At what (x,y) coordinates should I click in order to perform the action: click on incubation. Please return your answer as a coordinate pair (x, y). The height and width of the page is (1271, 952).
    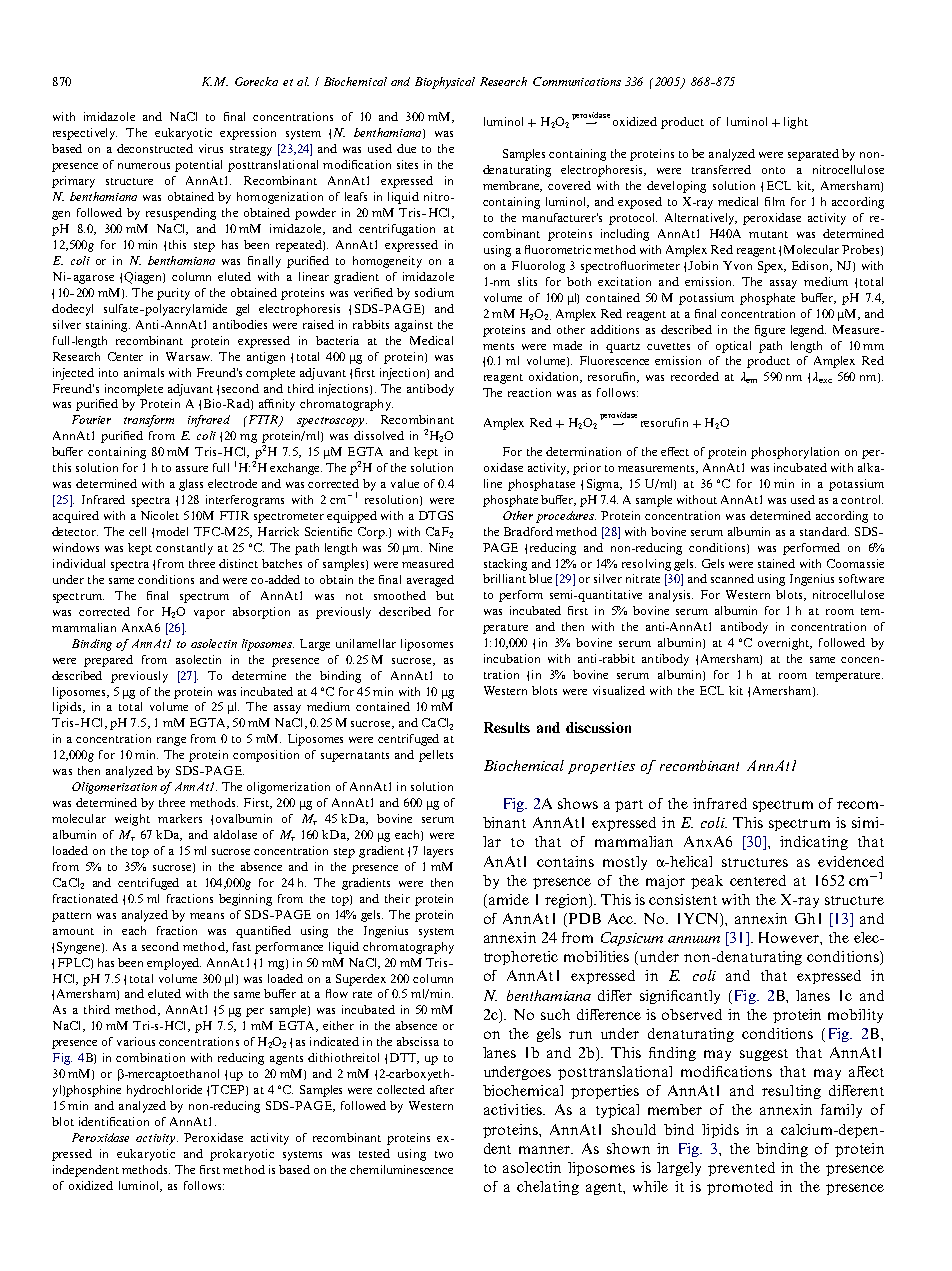
    Looking at the image, I should click on (512, 658).
